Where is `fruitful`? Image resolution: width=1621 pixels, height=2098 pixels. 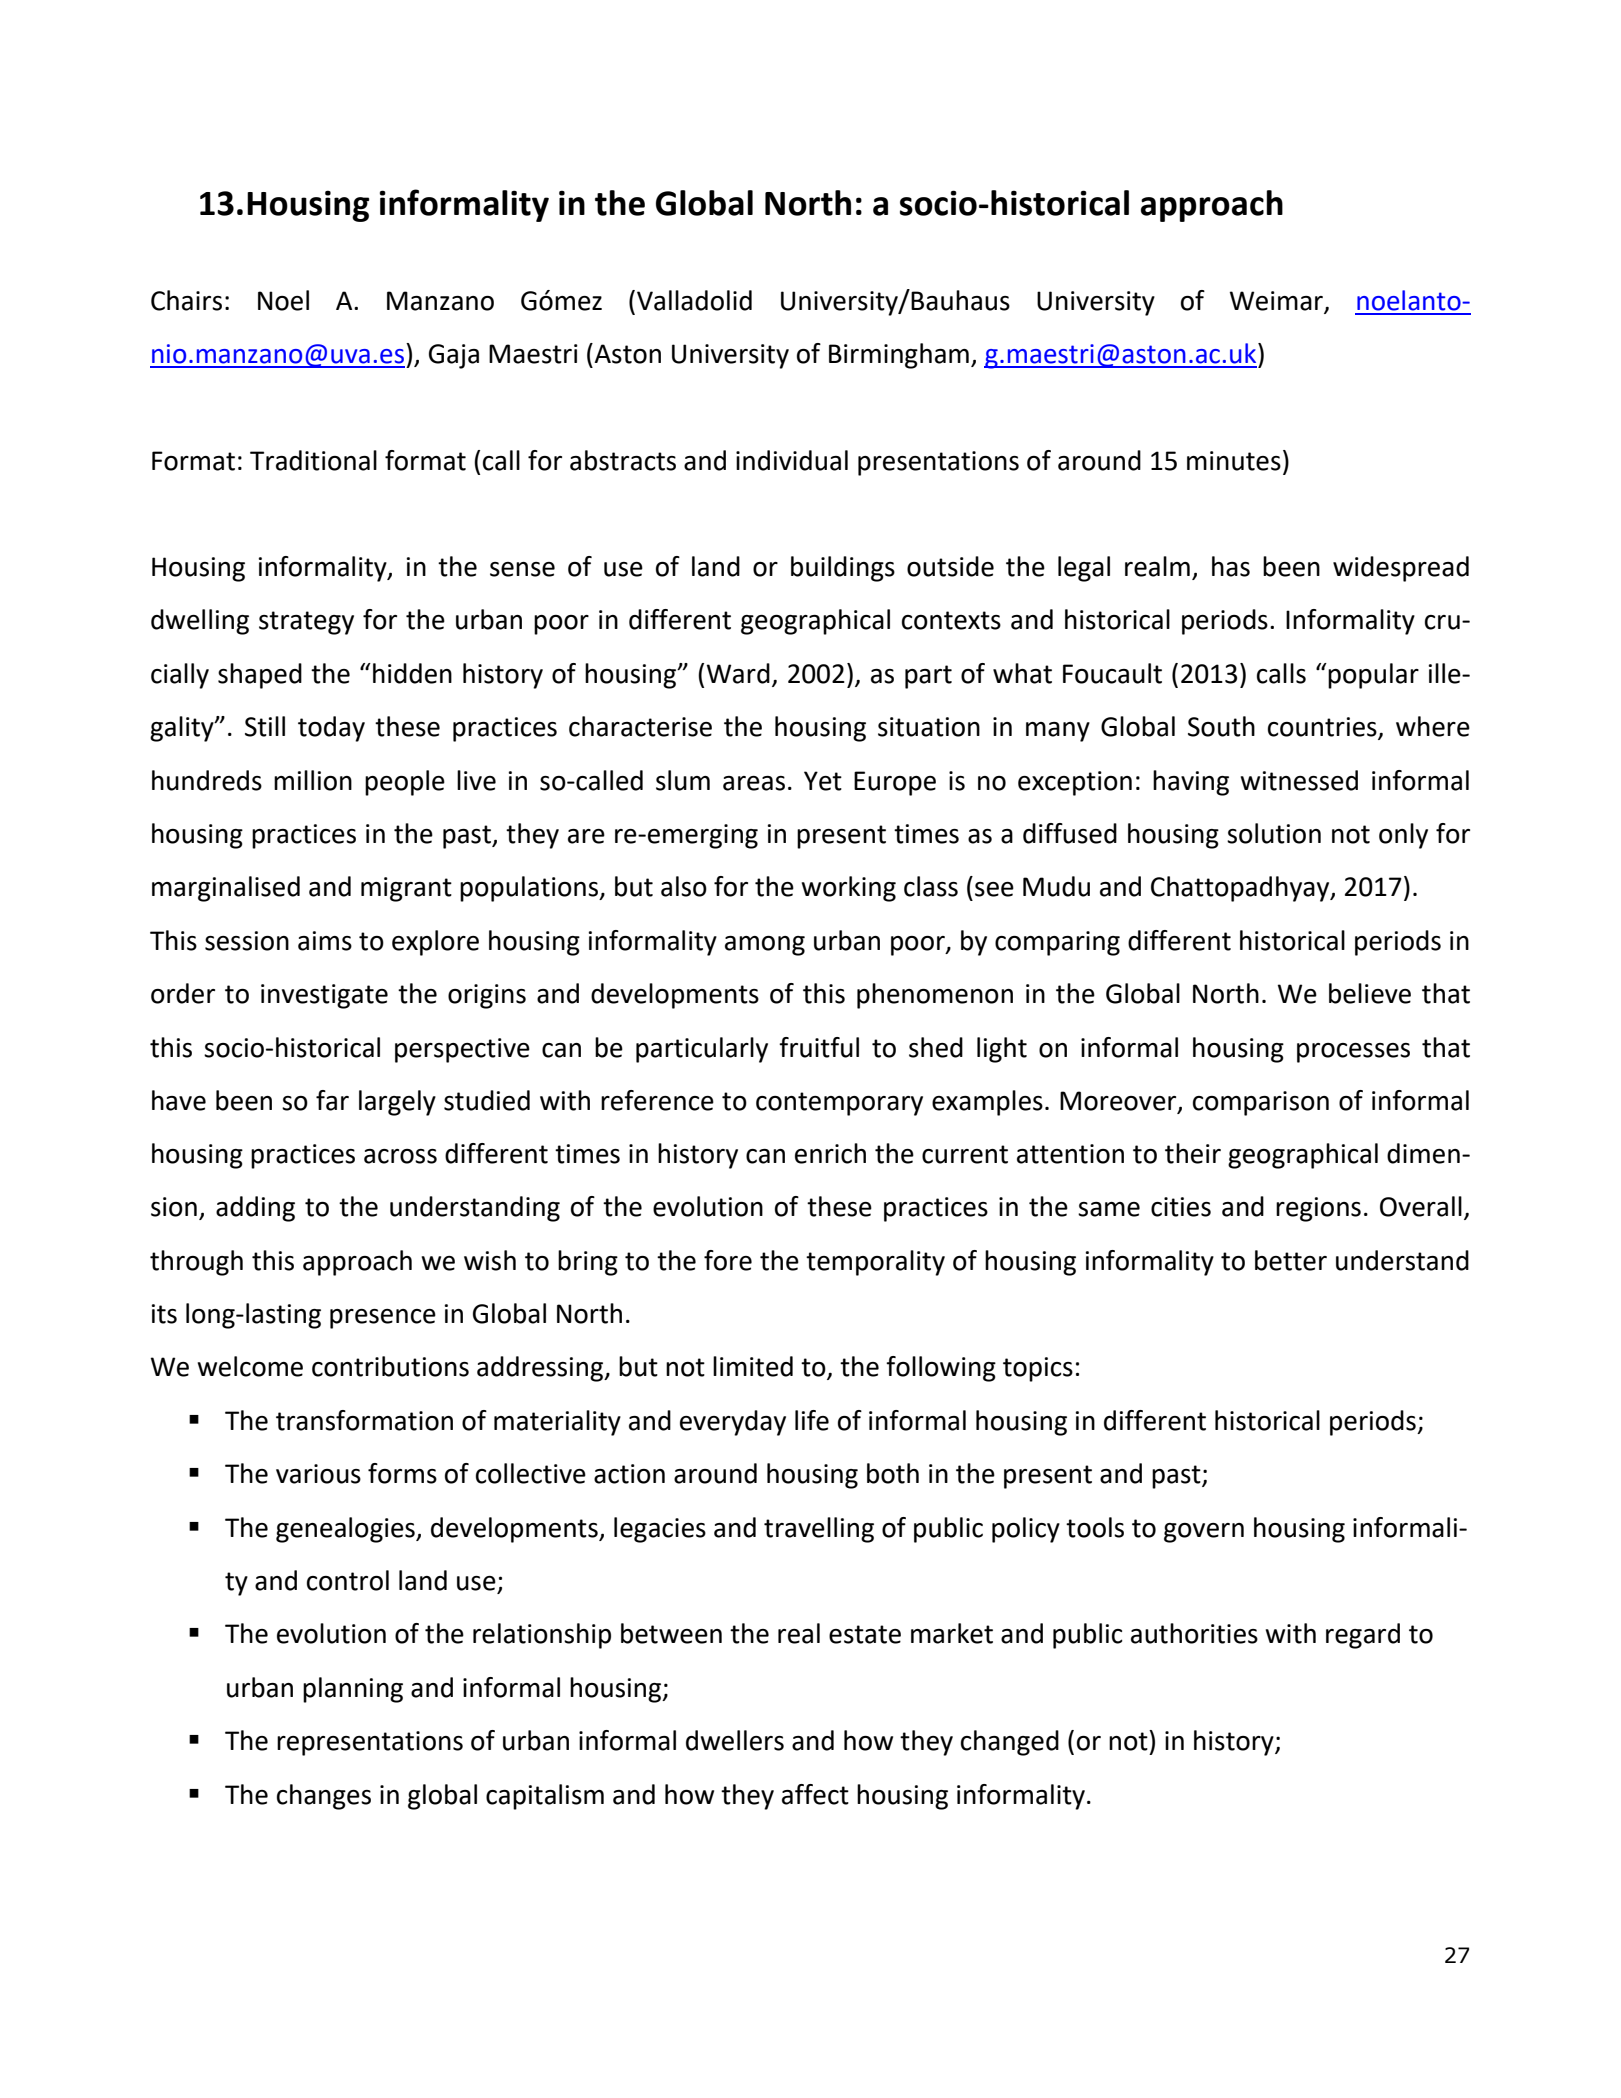 fruitful is located at coordinates (819, 1047).
